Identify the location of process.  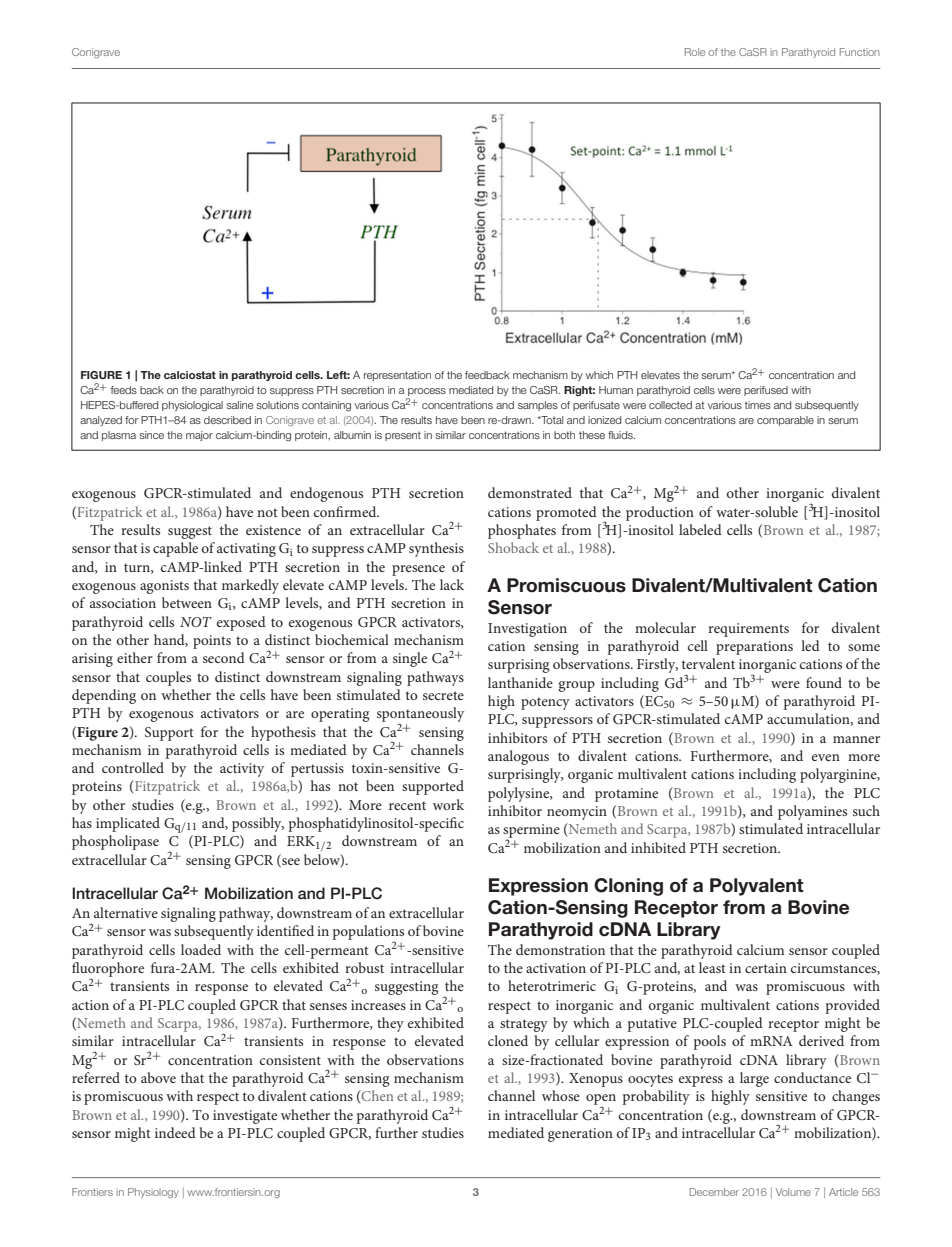
(426, 393).
